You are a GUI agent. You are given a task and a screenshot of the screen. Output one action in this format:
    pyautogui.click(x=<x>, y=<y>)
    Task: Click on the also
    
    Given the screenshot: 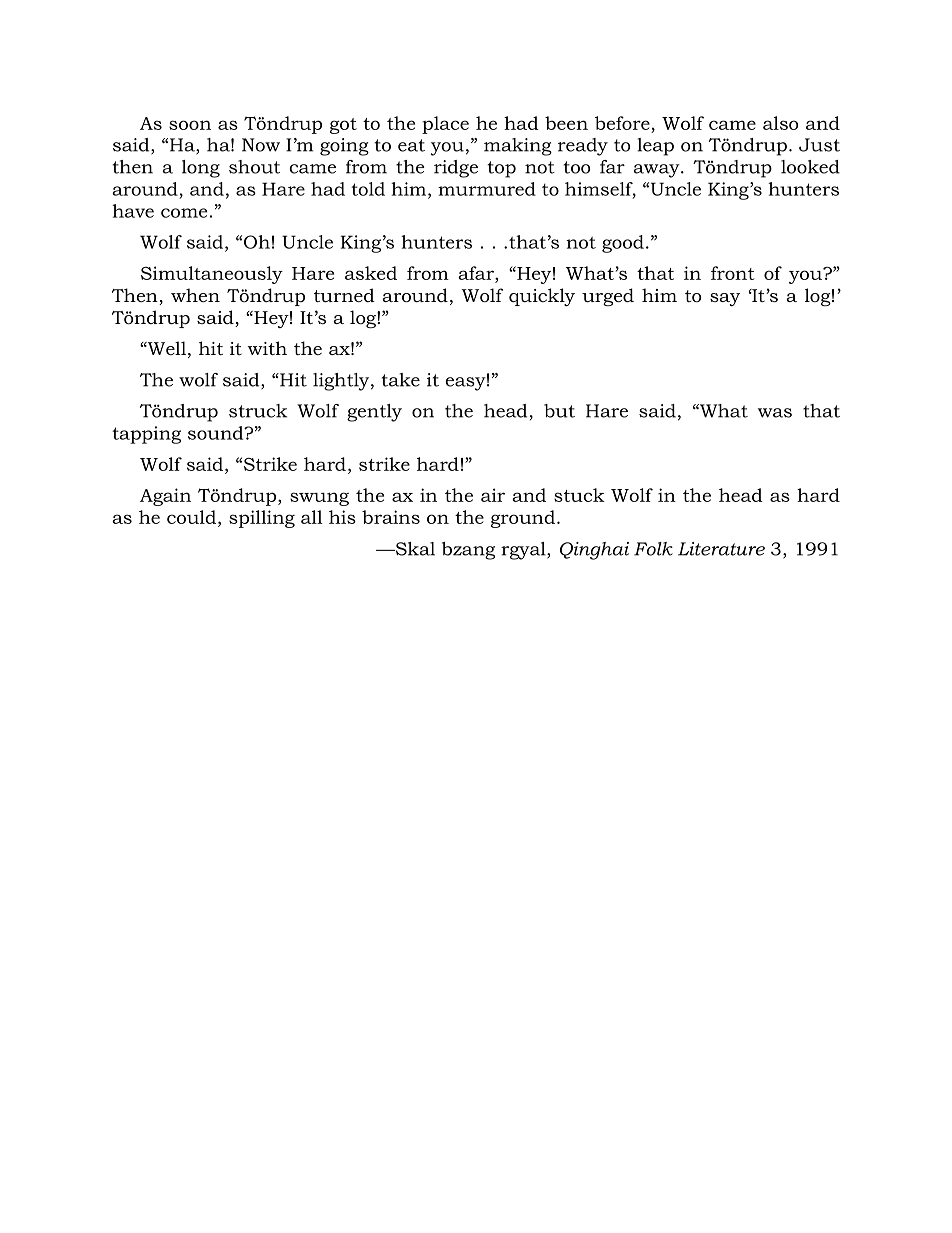 What is the action you would take?
    pyautogui.click(x=780, y=123)
